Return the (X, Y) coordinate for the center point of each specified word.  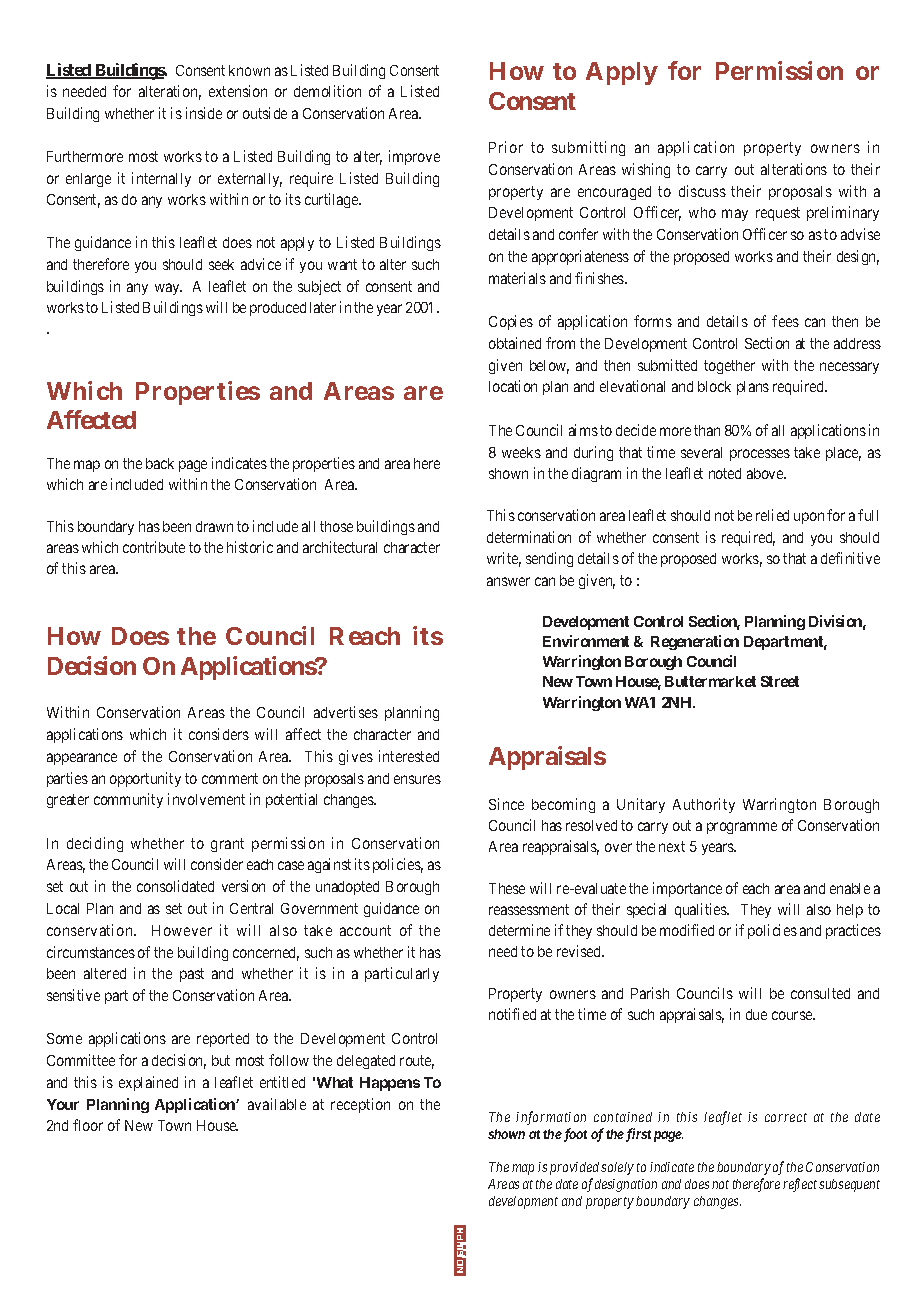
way (168, 289)
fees (785, 321)
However (182, 930)
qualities (702, 910)
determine (519, 930)
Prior (506, 147)
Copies (511, 322)
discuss (702, 191)
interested (409, 756)
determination (529, 537)
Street (780, 681)
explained (148, 1083)
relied (772, 515)
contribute (154, 547)
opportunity (145, 779)
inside (204, 113)
